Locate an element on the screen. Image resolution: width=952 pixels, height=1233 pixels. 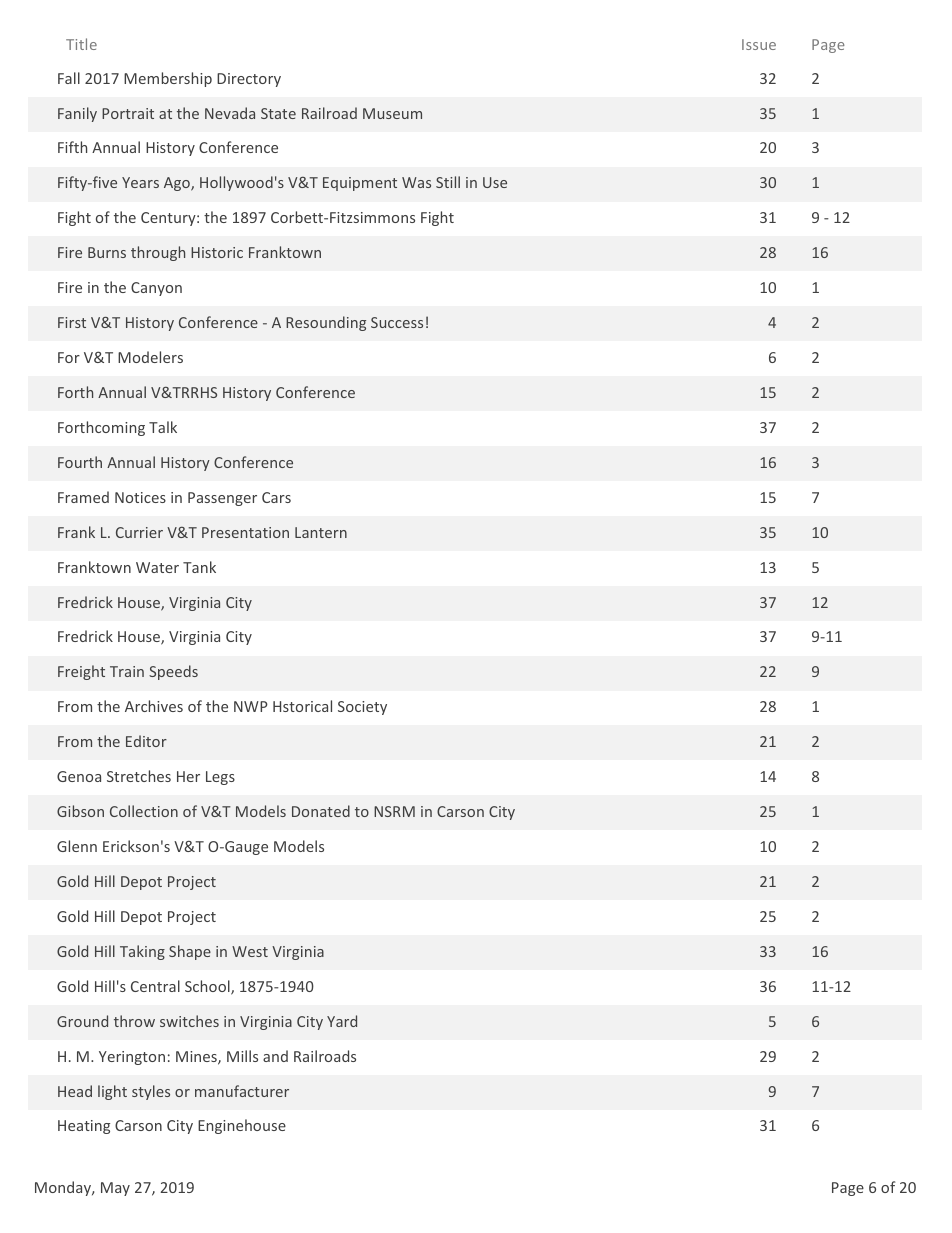
Taking is located at coordinates (142, 952).
